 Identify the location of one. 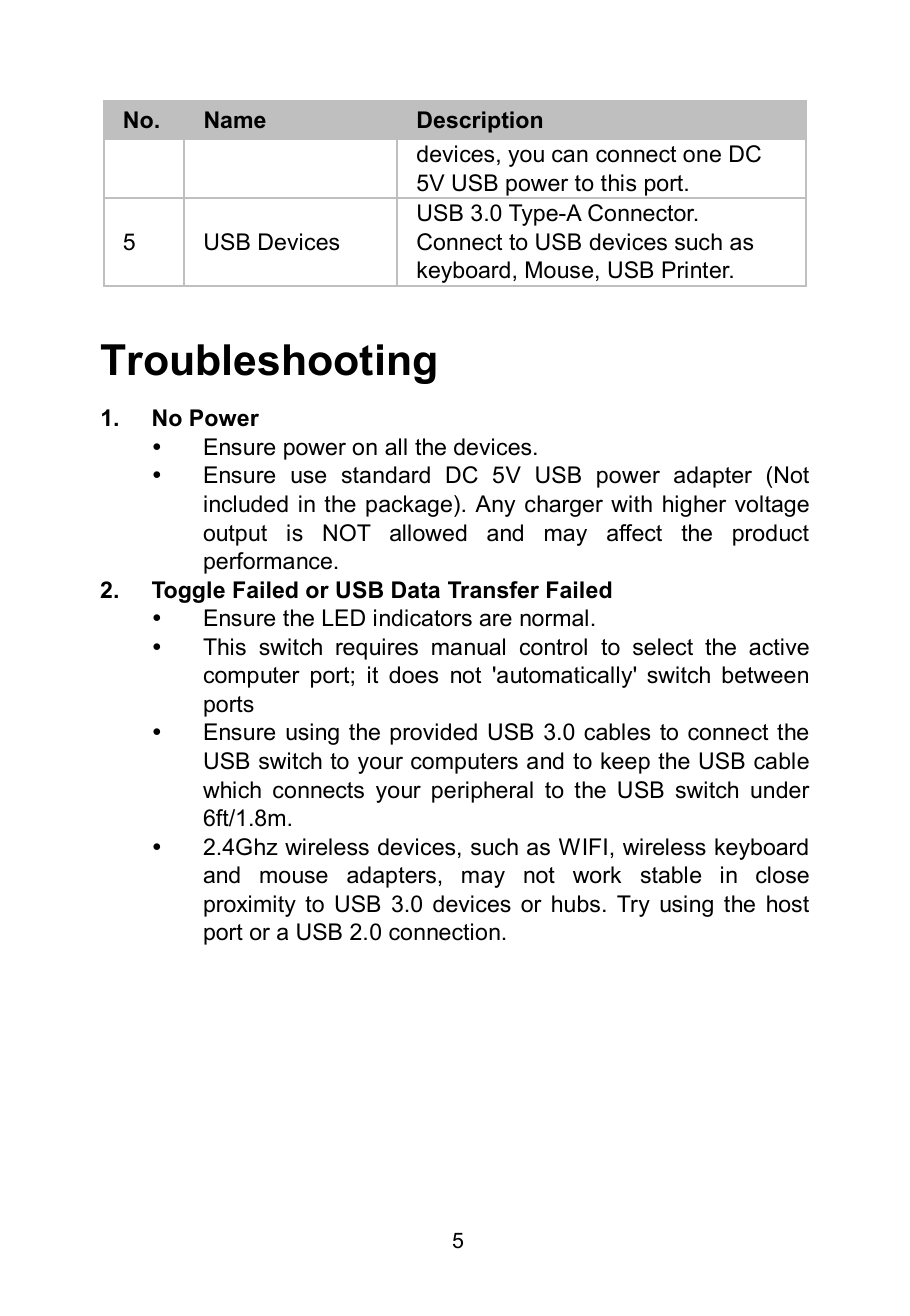
(702, 156).
